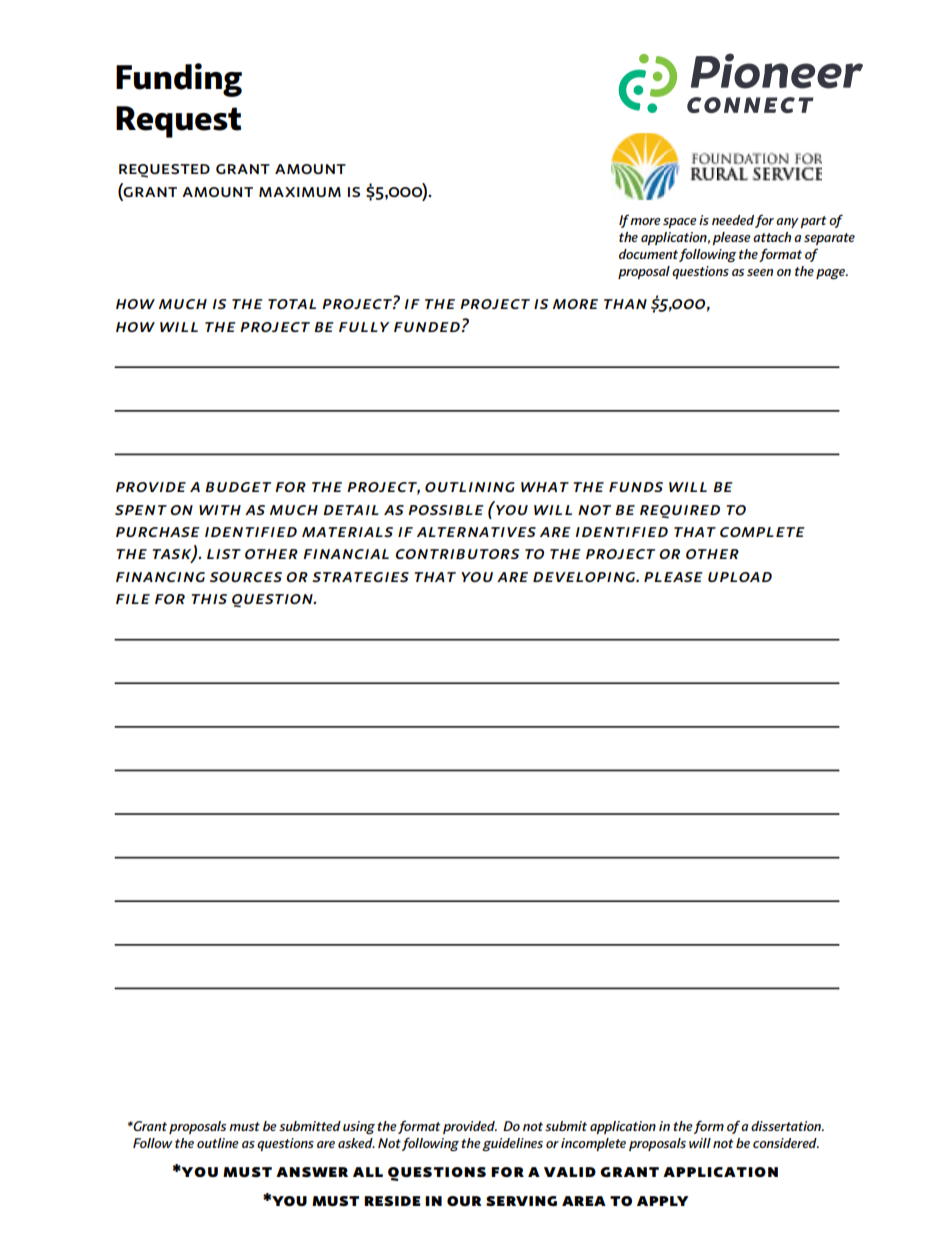 The width and height of the screenshot is (952, 1233). What do you see at coordinates (760, 272) in the screenshot?
I see `seen` at bounding box center [760, 272].
